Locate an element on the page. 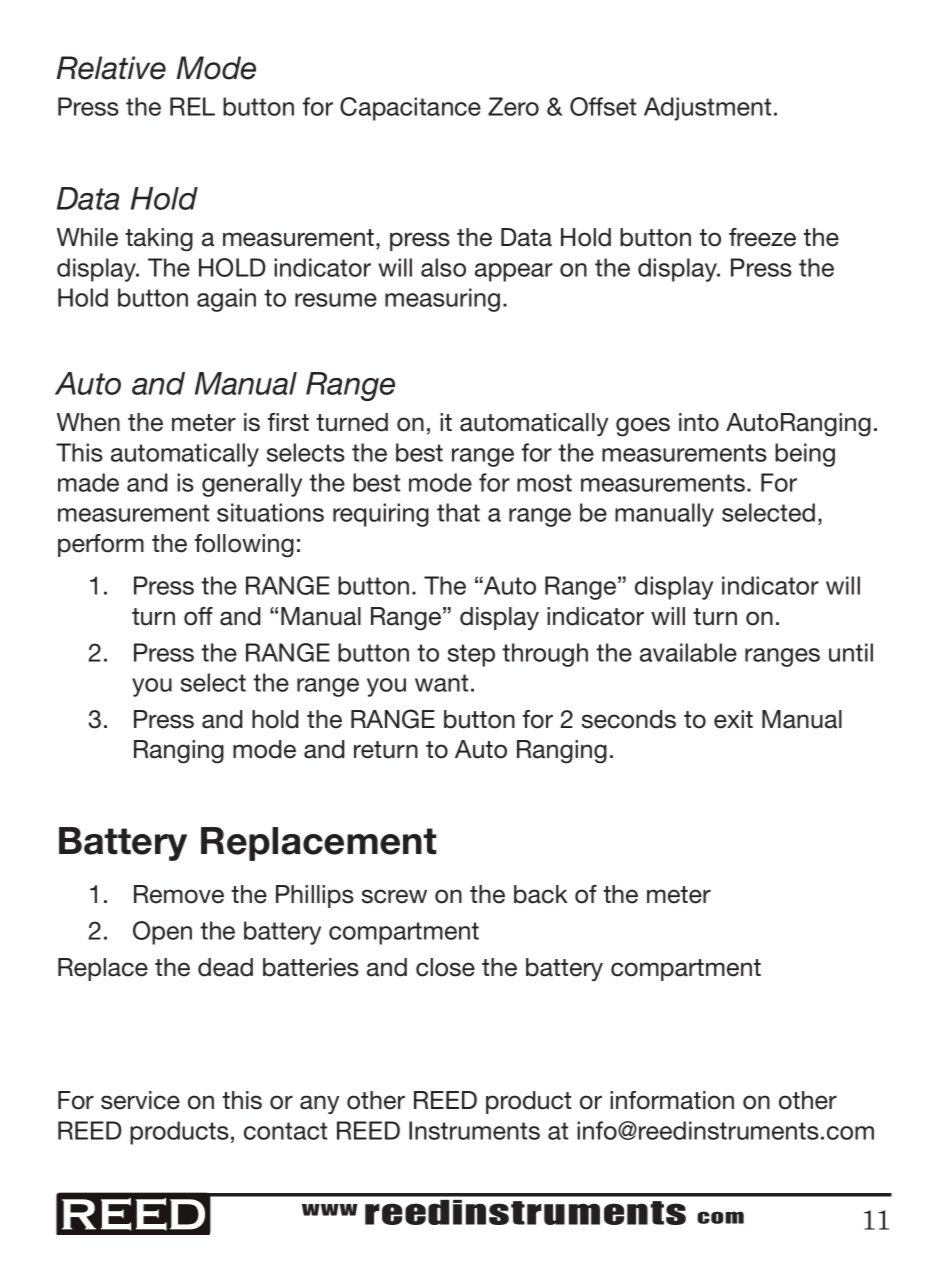 The height and width of the page is (1288, 948). again is located at coordinates (226, 300).
